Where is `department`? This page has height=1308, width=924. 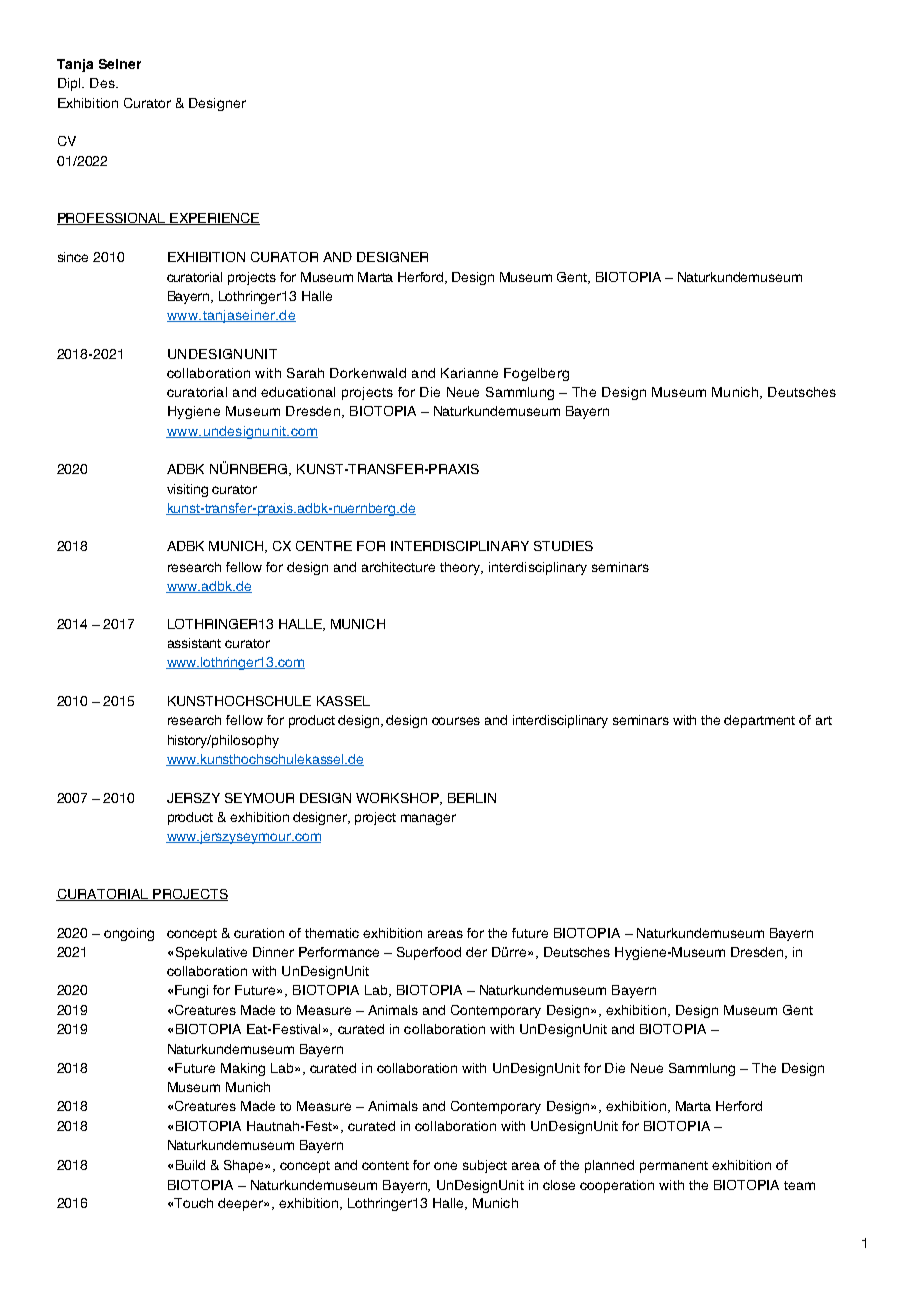
department is located at coordinates (759, 721).
